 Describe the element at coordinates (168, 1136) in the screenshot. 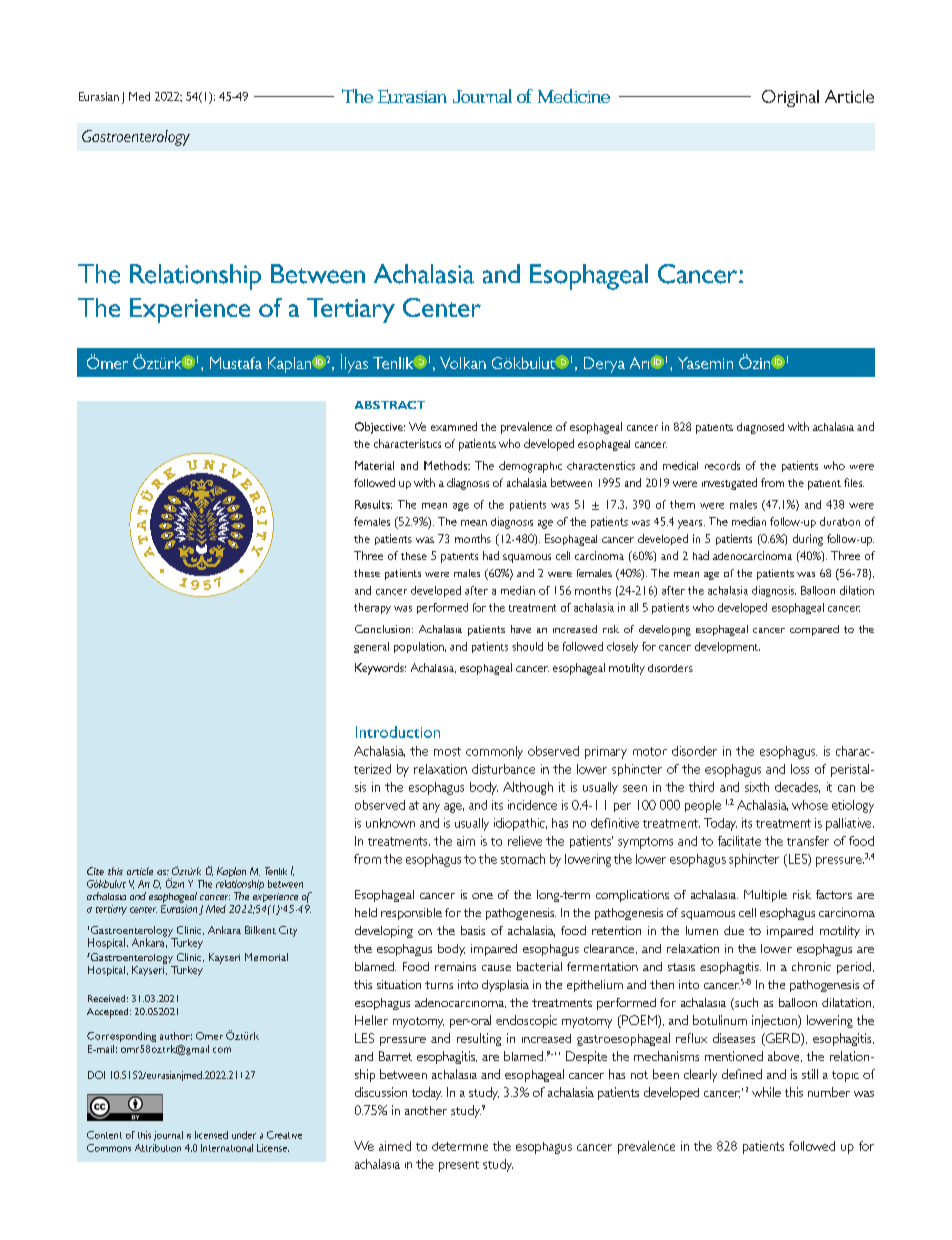

I see `journal` at that location.
